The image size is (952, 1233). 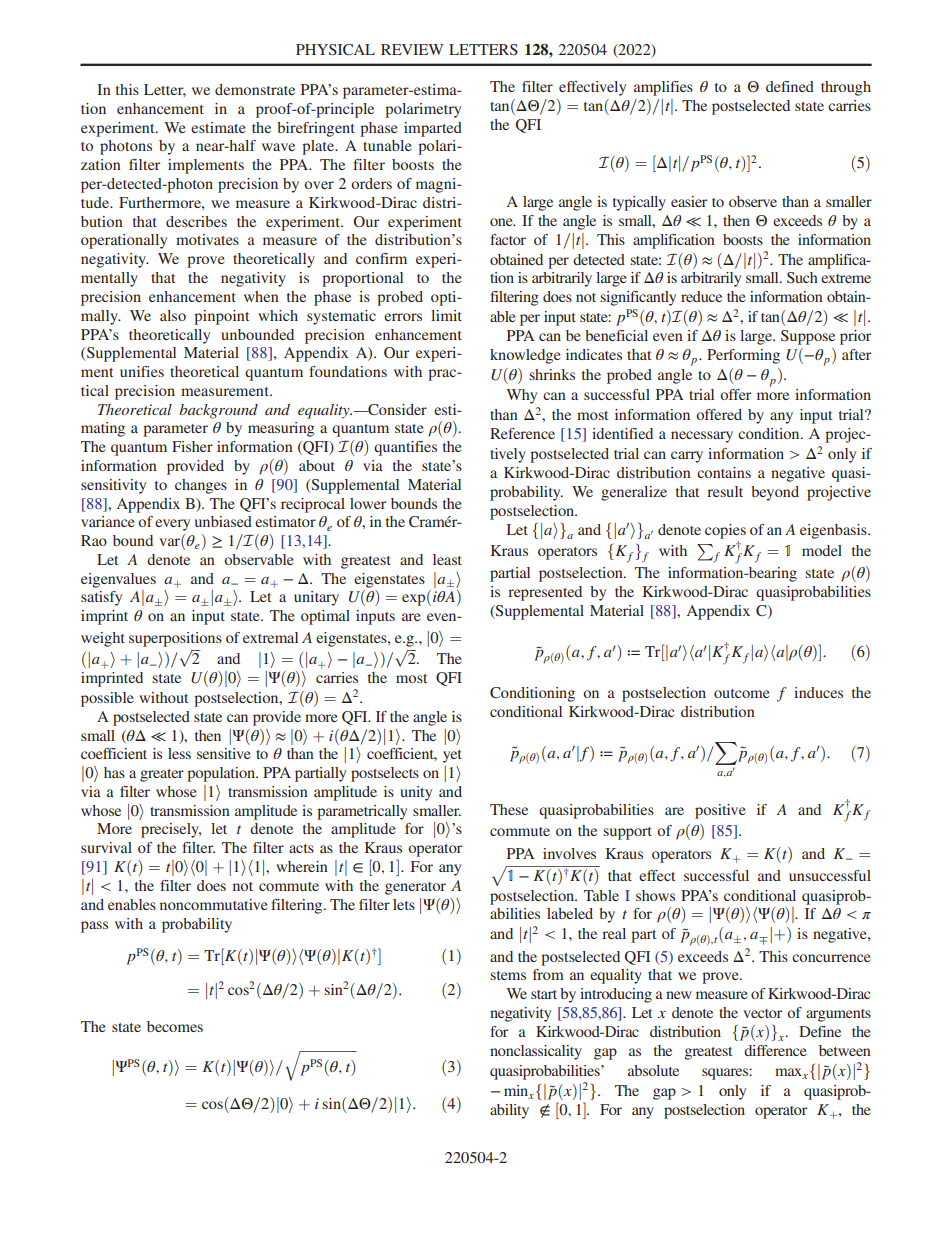 What do you see at coordinates (447, 559) in the document?
I see `least` at bounding box center [447, 559].
